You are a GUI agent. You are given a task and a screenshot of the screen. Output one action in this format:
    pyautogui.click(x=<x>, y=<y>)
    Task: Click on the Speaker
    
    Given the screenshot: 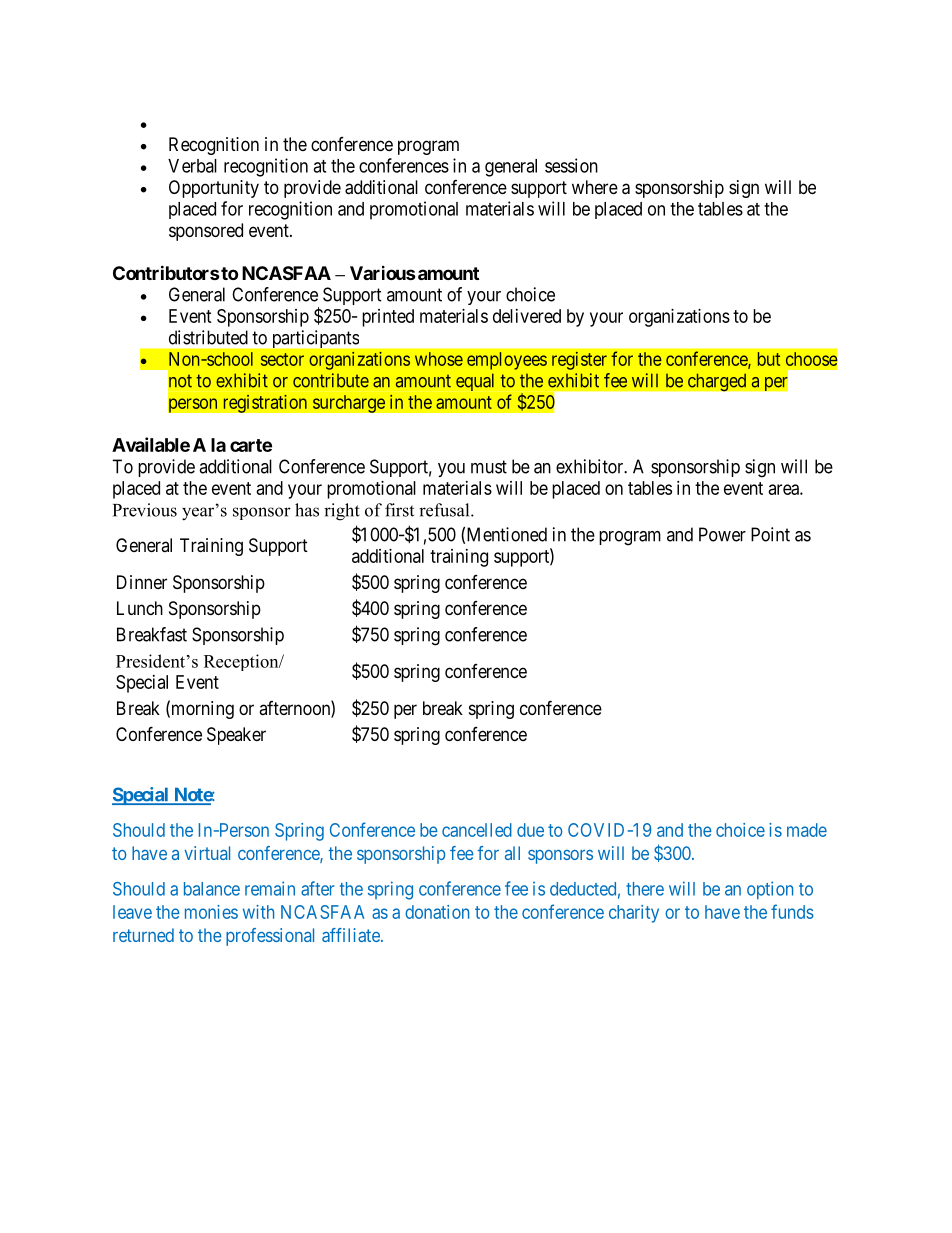 What is the action you would take?
    pyautogui.click(x=236, y=736)
